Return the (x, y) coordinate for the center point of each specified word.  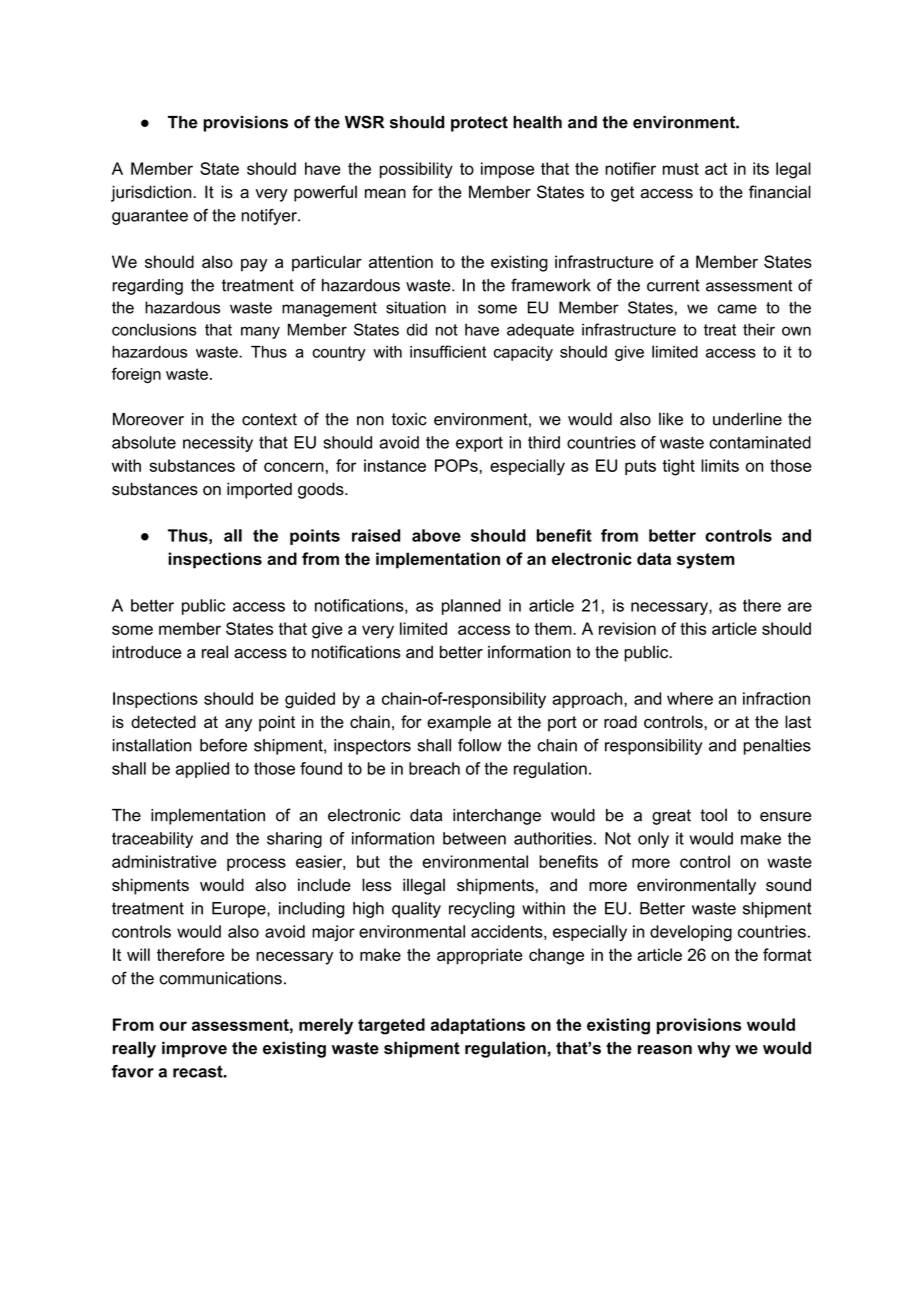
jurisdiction (152, 193)
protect (479, 124)
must (681, 169)
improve (194, 1049)
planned (471, 607)
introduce (147, 652)
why (713, 1049)
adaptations (477, 1026)
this (693, 628)
